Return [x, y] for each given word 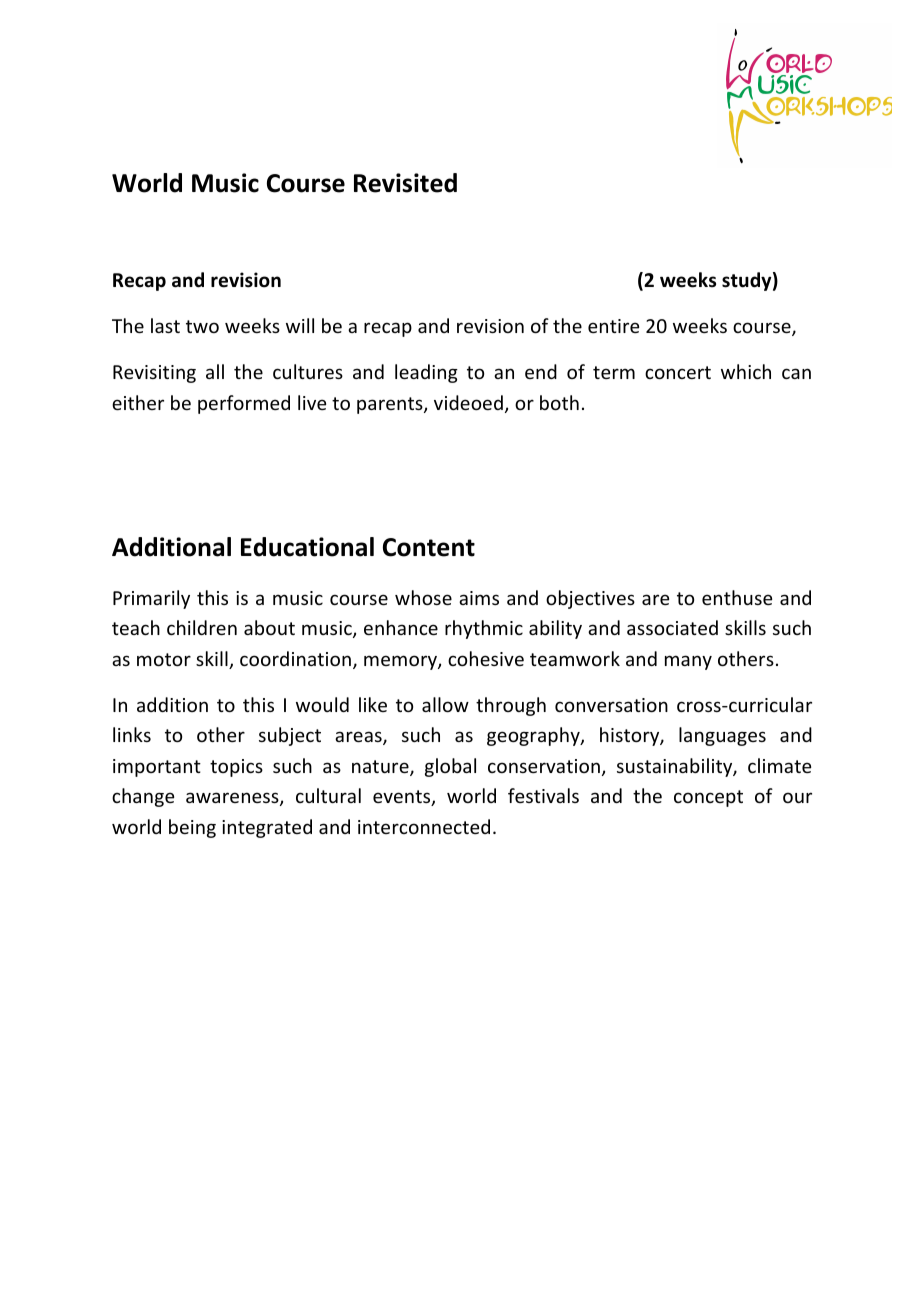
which [746, 371]
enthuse [737, 597]
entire [613, 326]
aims [479, 598]
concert [678, 372]
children [202, 627]
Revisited [405, 183]
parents [391, 405]
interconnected [424, 826]
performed [244, 404]
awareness [233, 799]
